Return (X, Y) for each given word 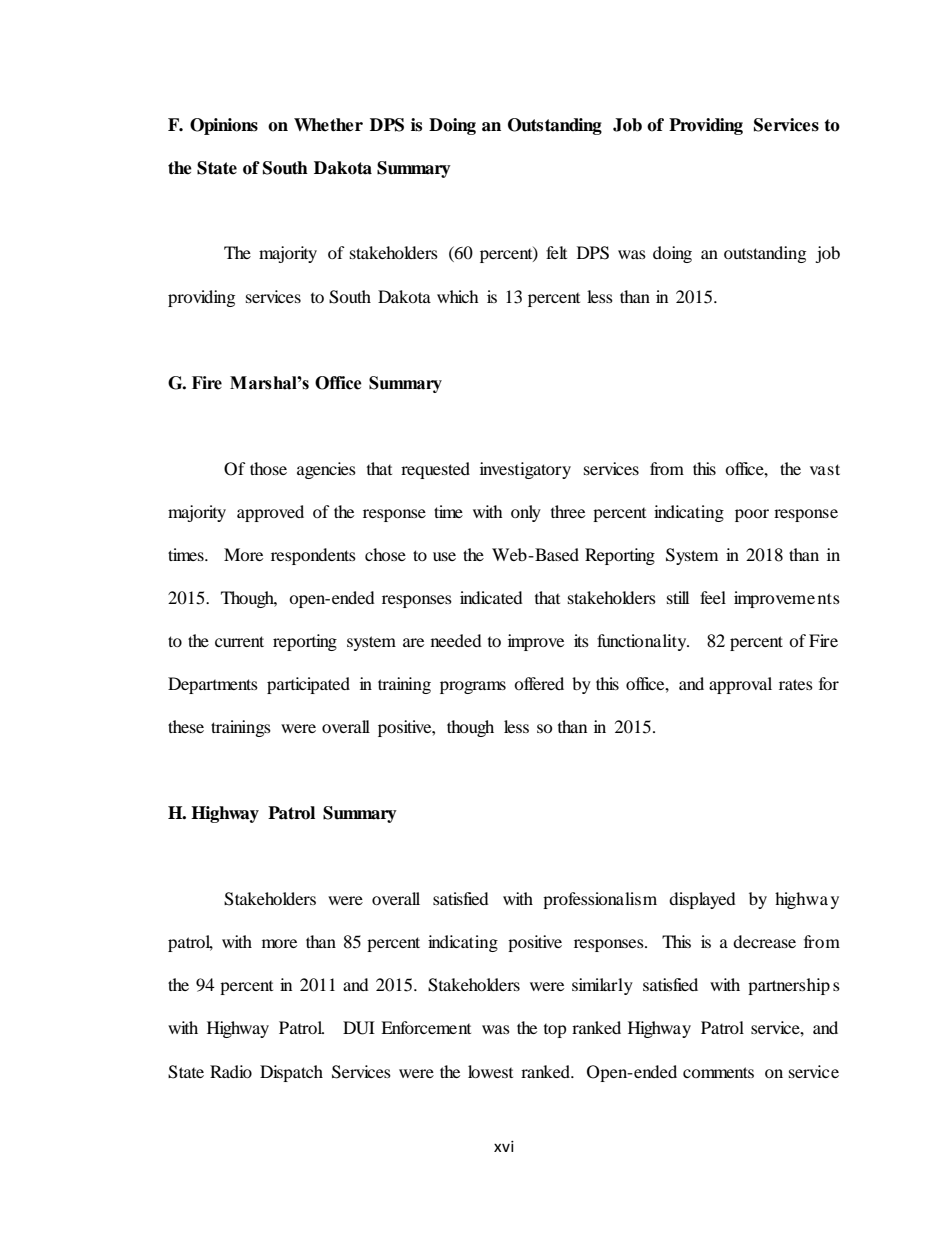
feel (713, 597)
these (186, 726)
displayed (702, 900)
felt (556, 252)
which (458, 296)
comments (718, 1072)
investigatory (525, 470)
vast (825, 469)
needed (456, 640)
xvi (504, 1146)
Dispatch (291, 1073)
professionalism (600, 900)
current (239, 641)
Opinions (224, 126)
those (268, 468)
